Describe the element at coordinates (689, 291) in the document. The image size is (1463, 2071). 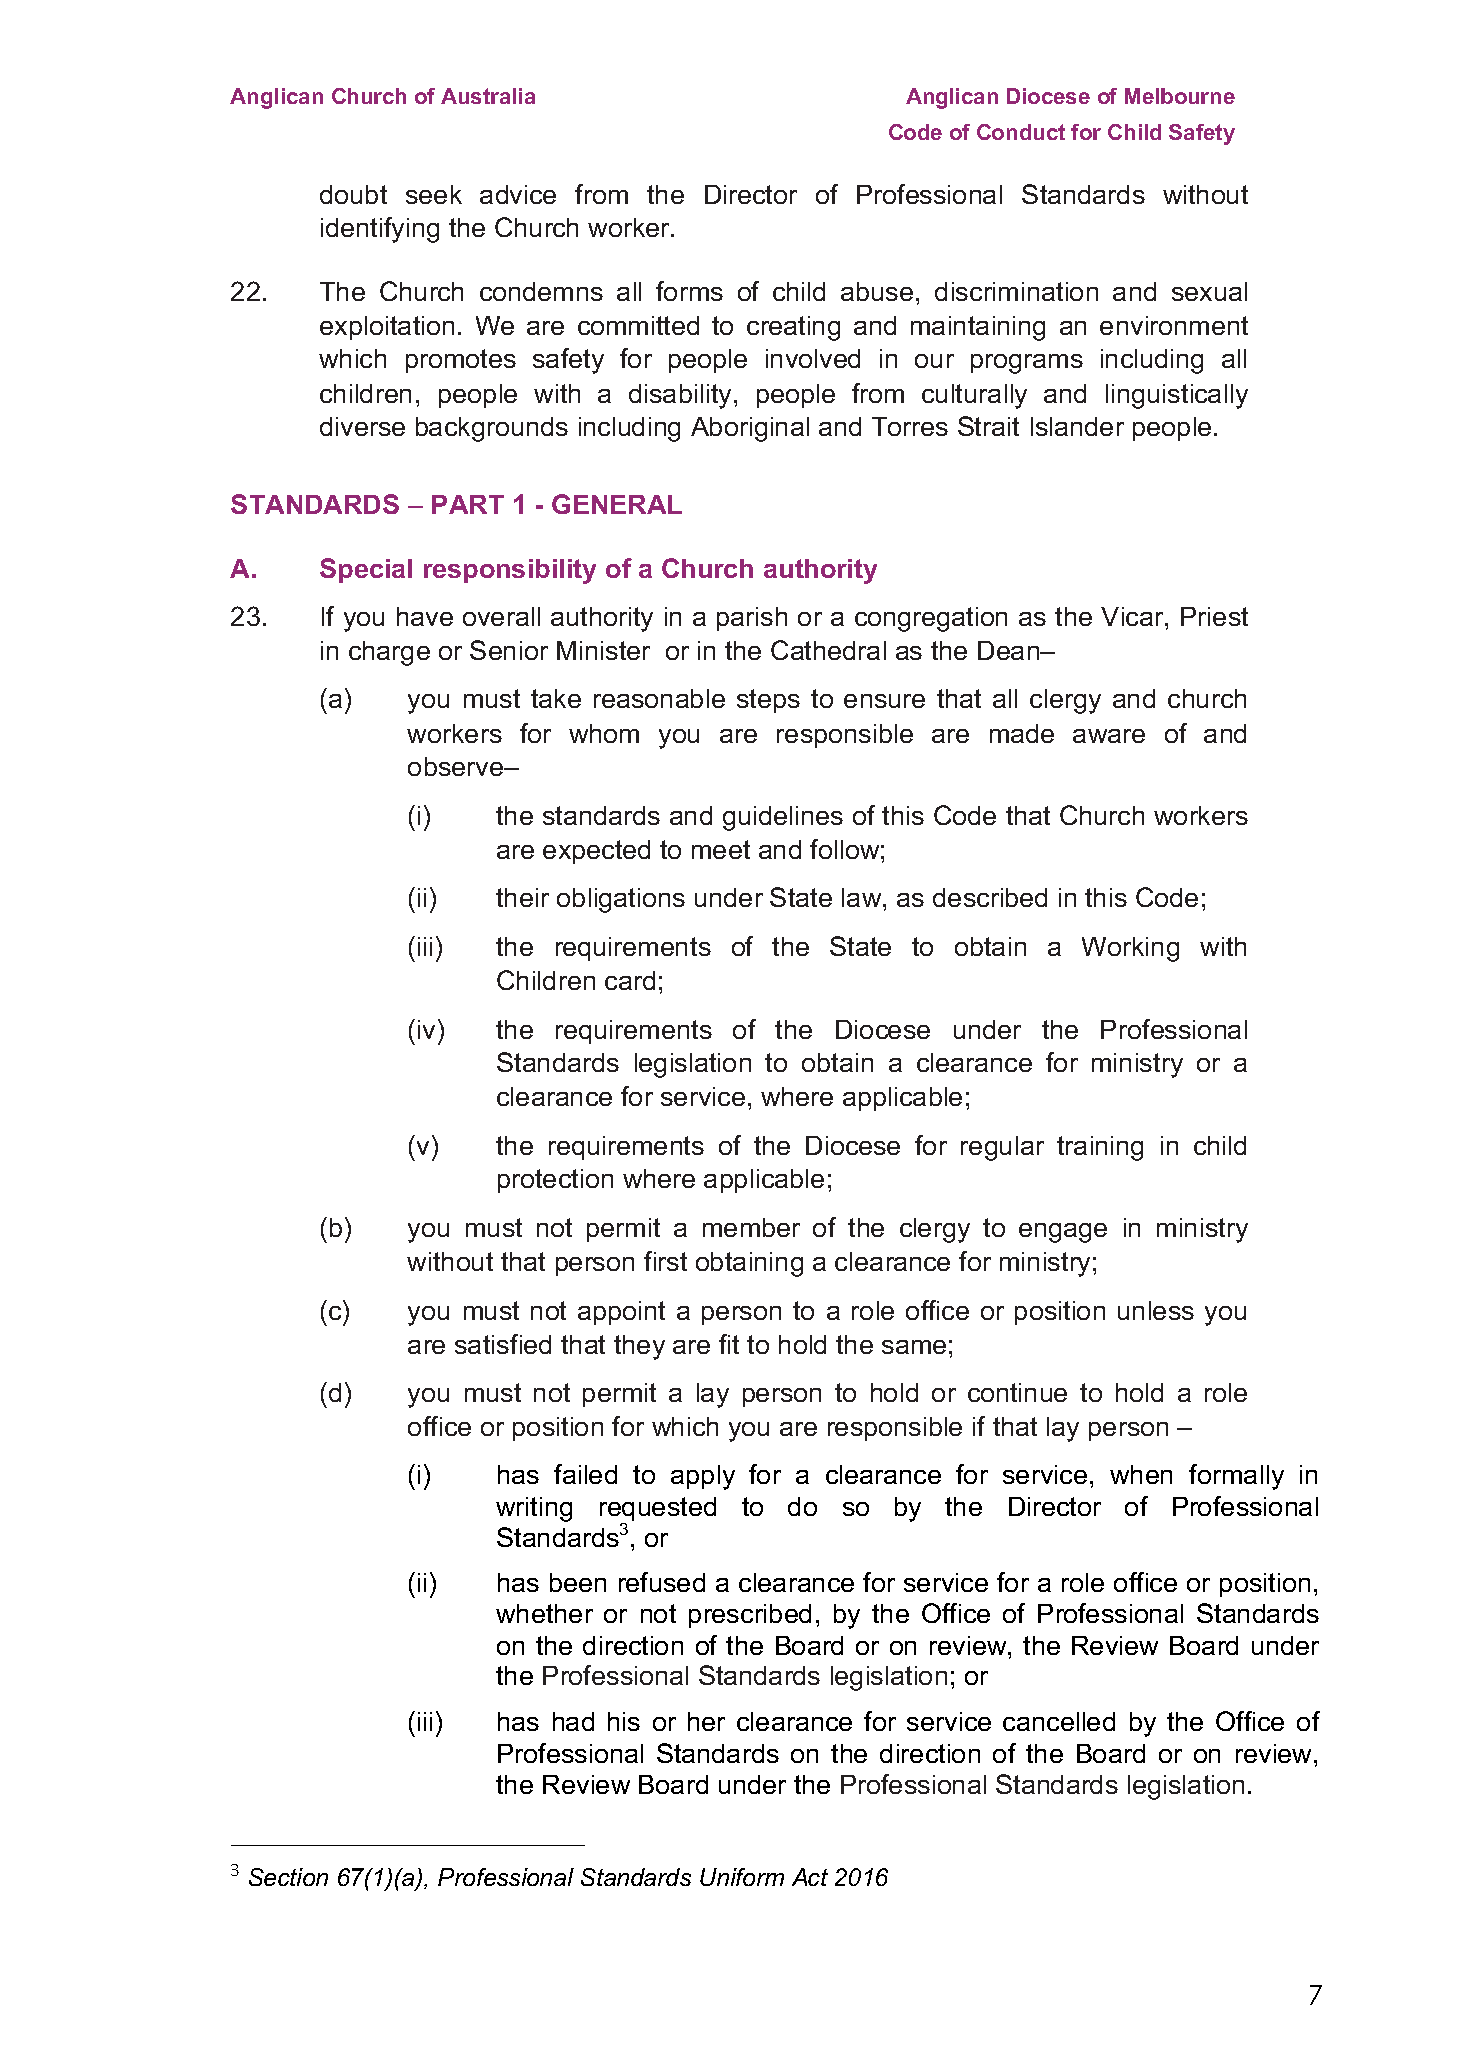
I see `forms` at that location.
